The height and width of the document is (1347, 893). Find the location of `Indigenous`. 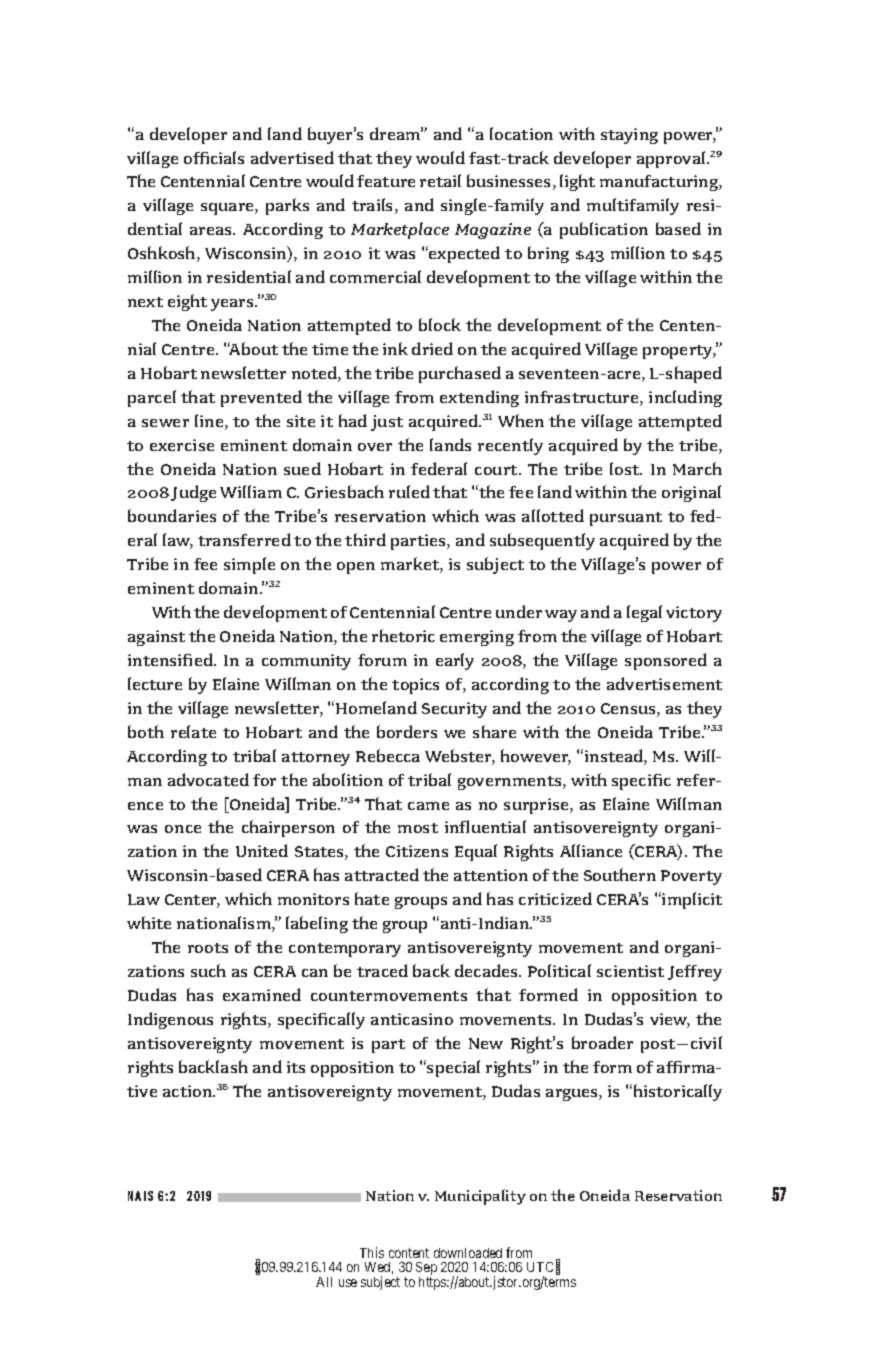

Indigenous is located at coordinates (170, 1020).
